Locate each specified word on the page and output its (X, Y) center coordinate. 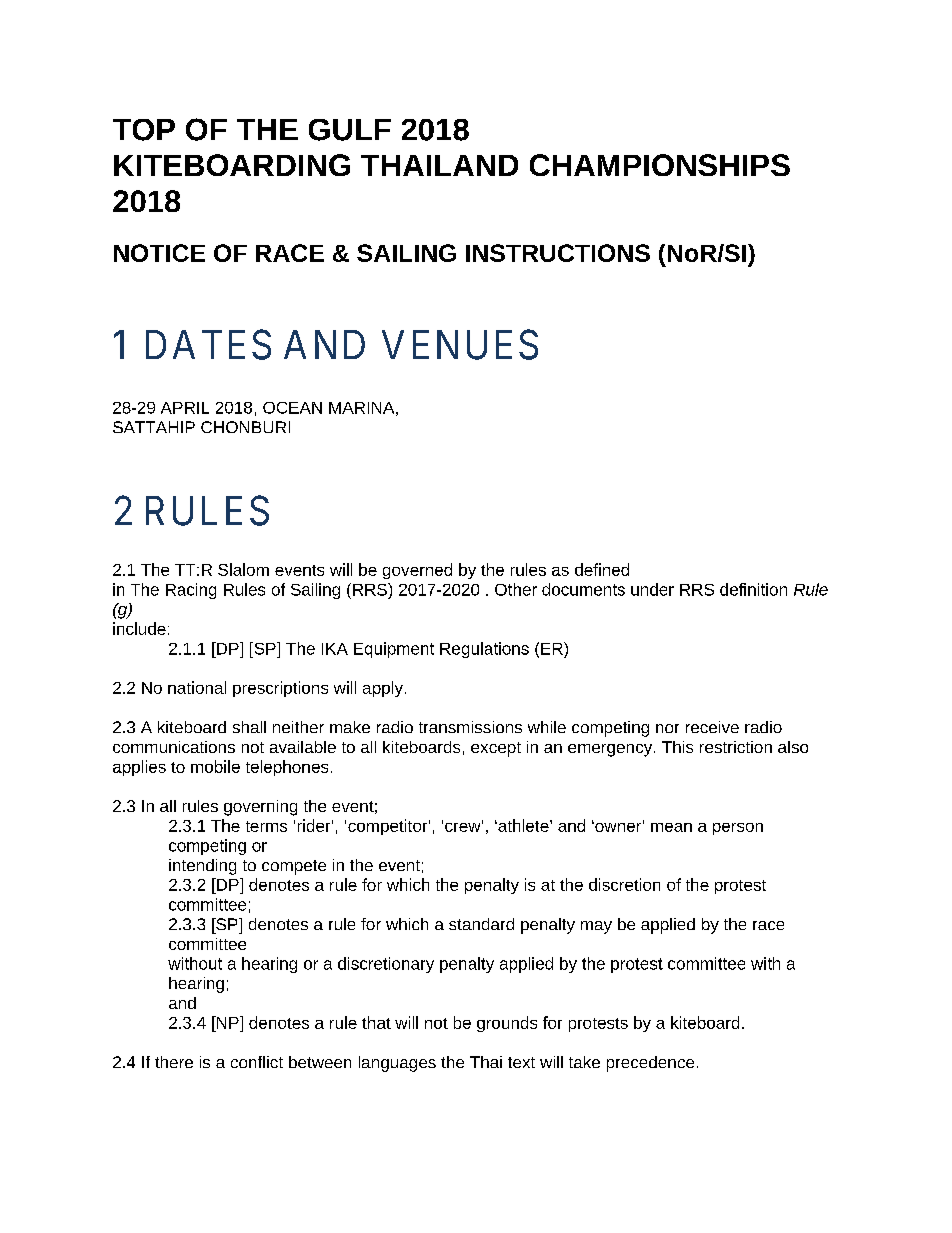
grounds (507, 1024)
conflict (257, 1062)
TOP (144, 130)
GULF (350, 130)
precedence (650, 1064)
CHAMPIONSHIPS (660, 165)
